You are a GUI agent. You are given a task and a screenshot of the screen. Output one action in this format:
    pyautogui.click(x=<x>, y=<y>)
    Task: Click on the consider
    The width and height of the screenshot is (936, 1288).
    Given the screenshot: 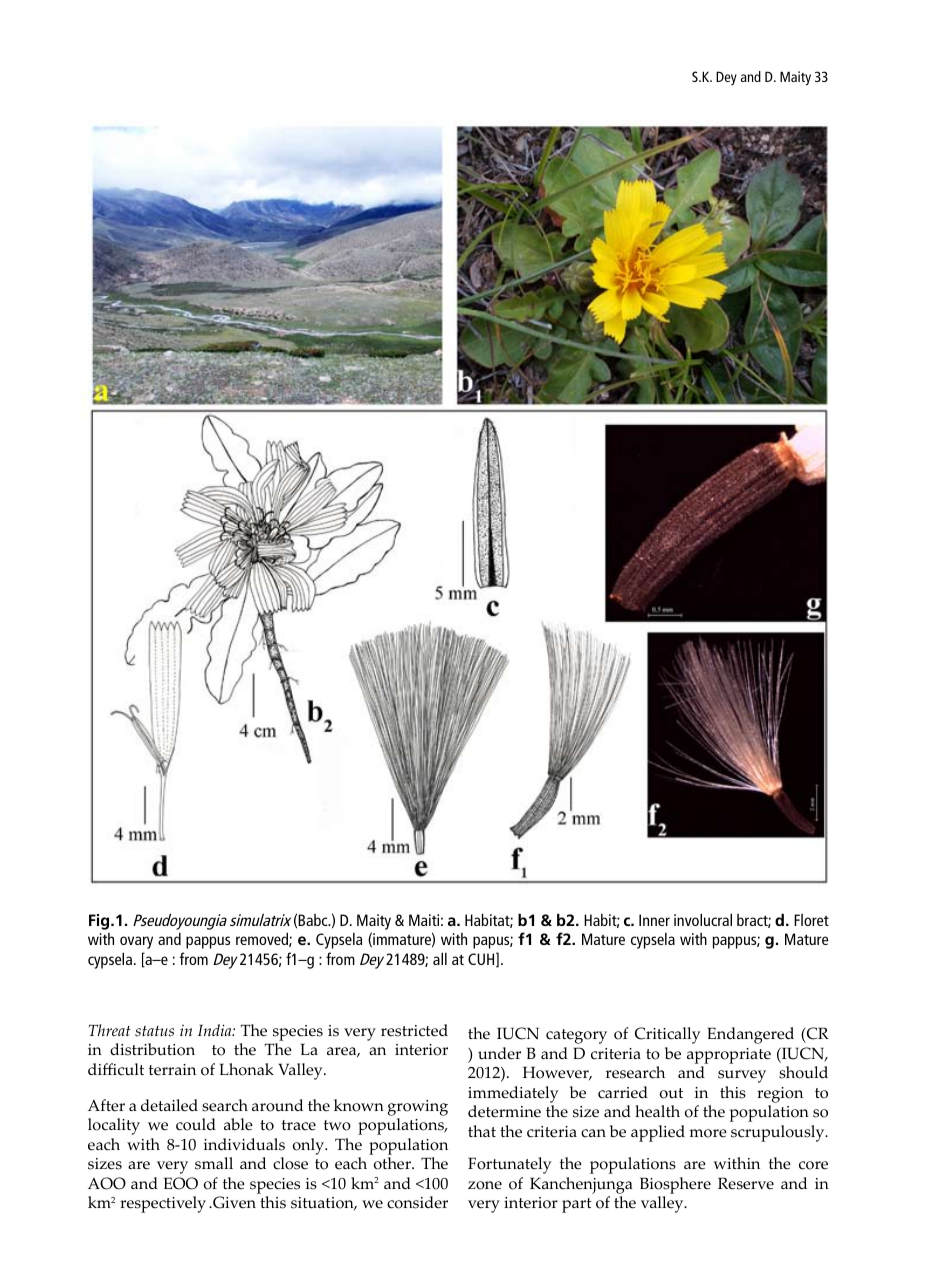 What is the action you would take?
    pyautogui.click(x=417, y=1202)
